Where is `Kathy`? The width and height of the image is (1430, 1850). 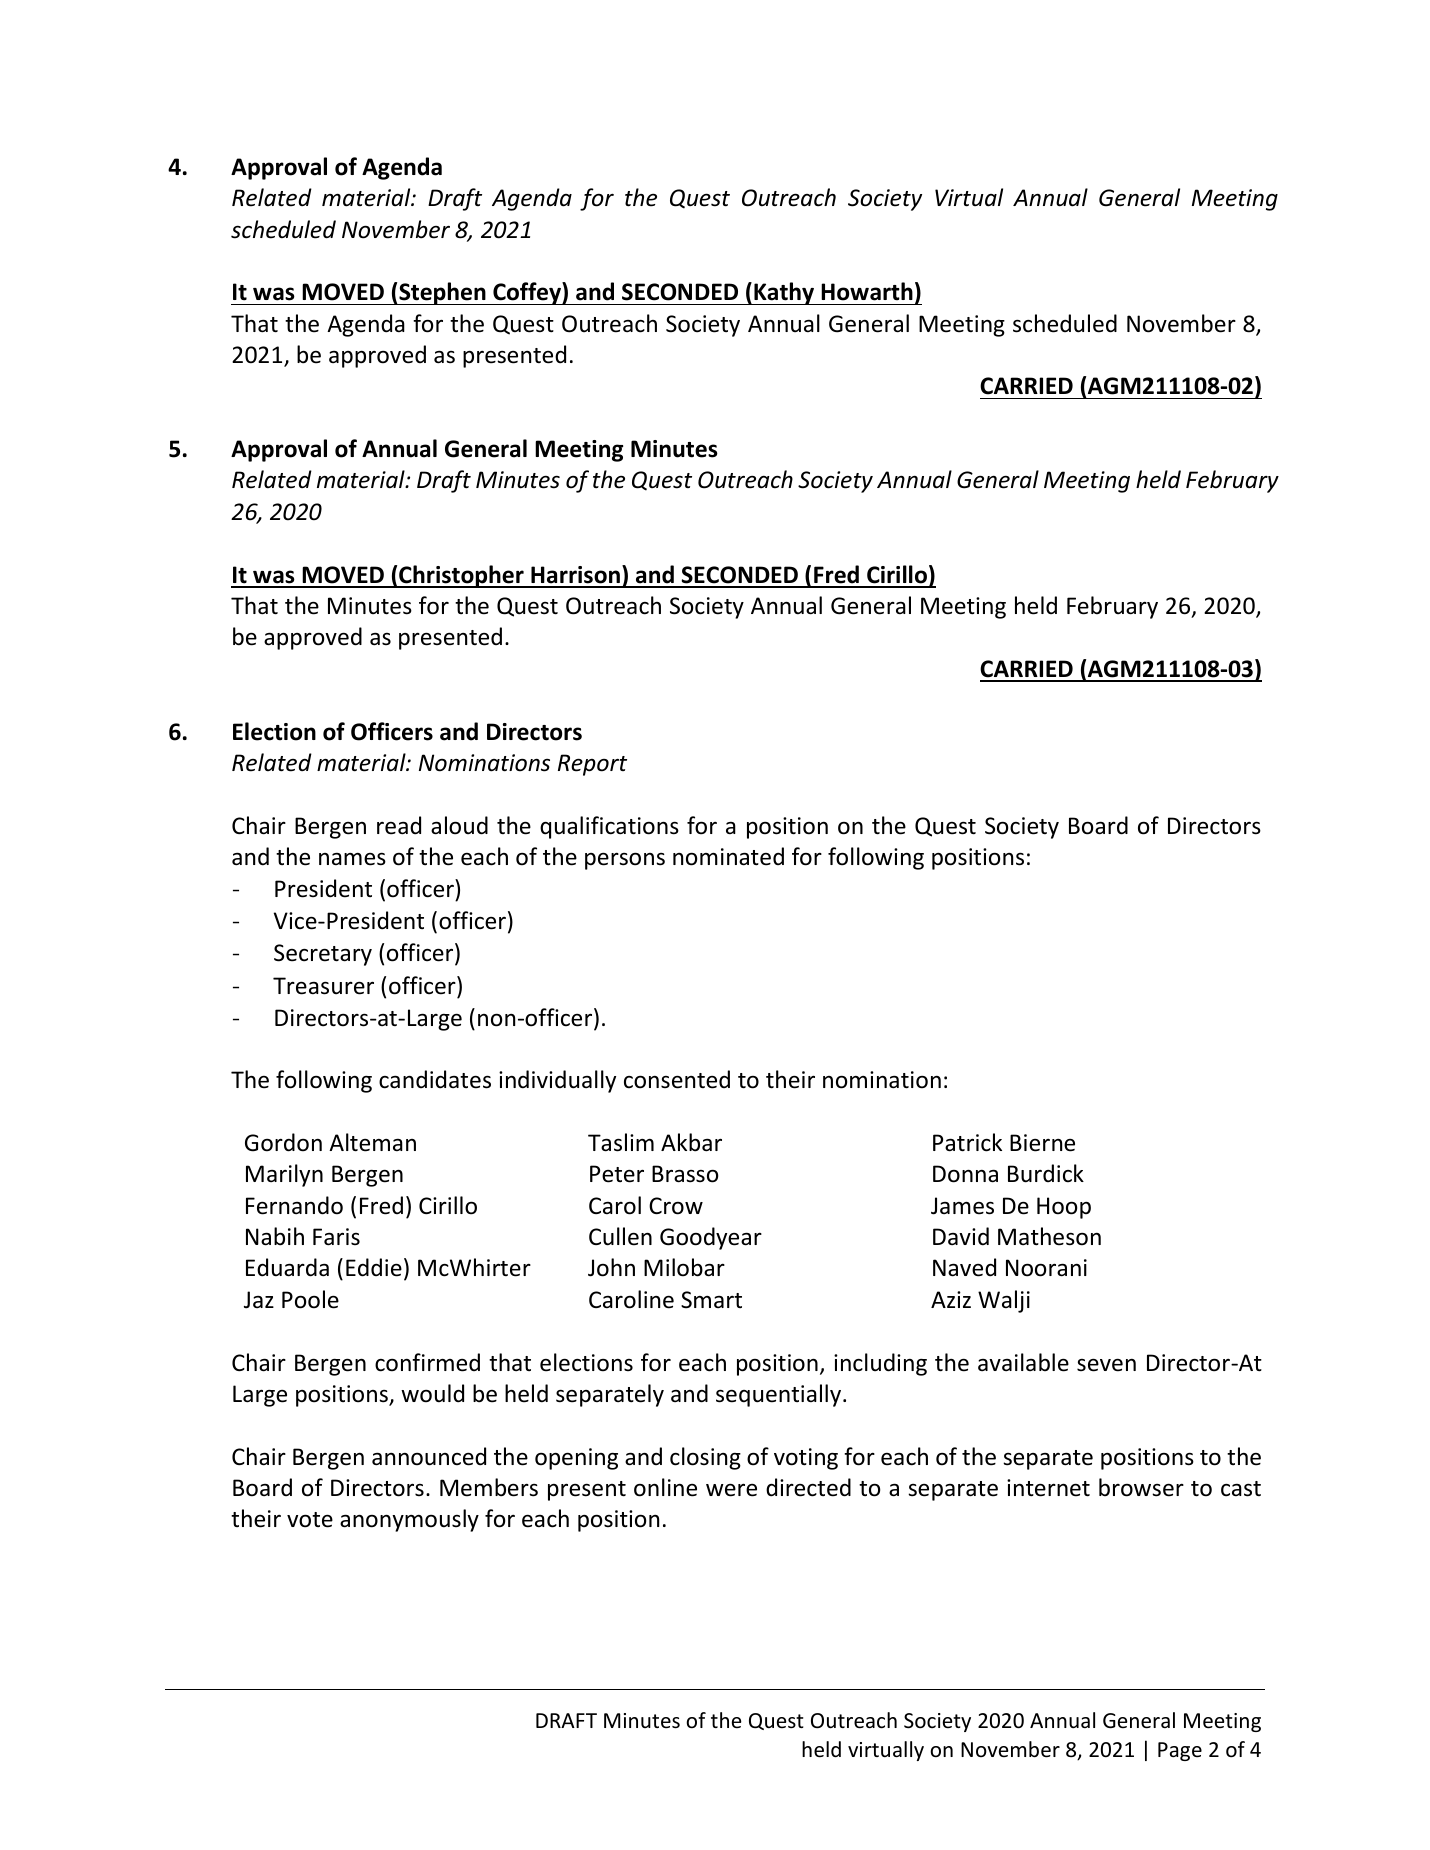
Kathy is located at coordinates (784, 293).
